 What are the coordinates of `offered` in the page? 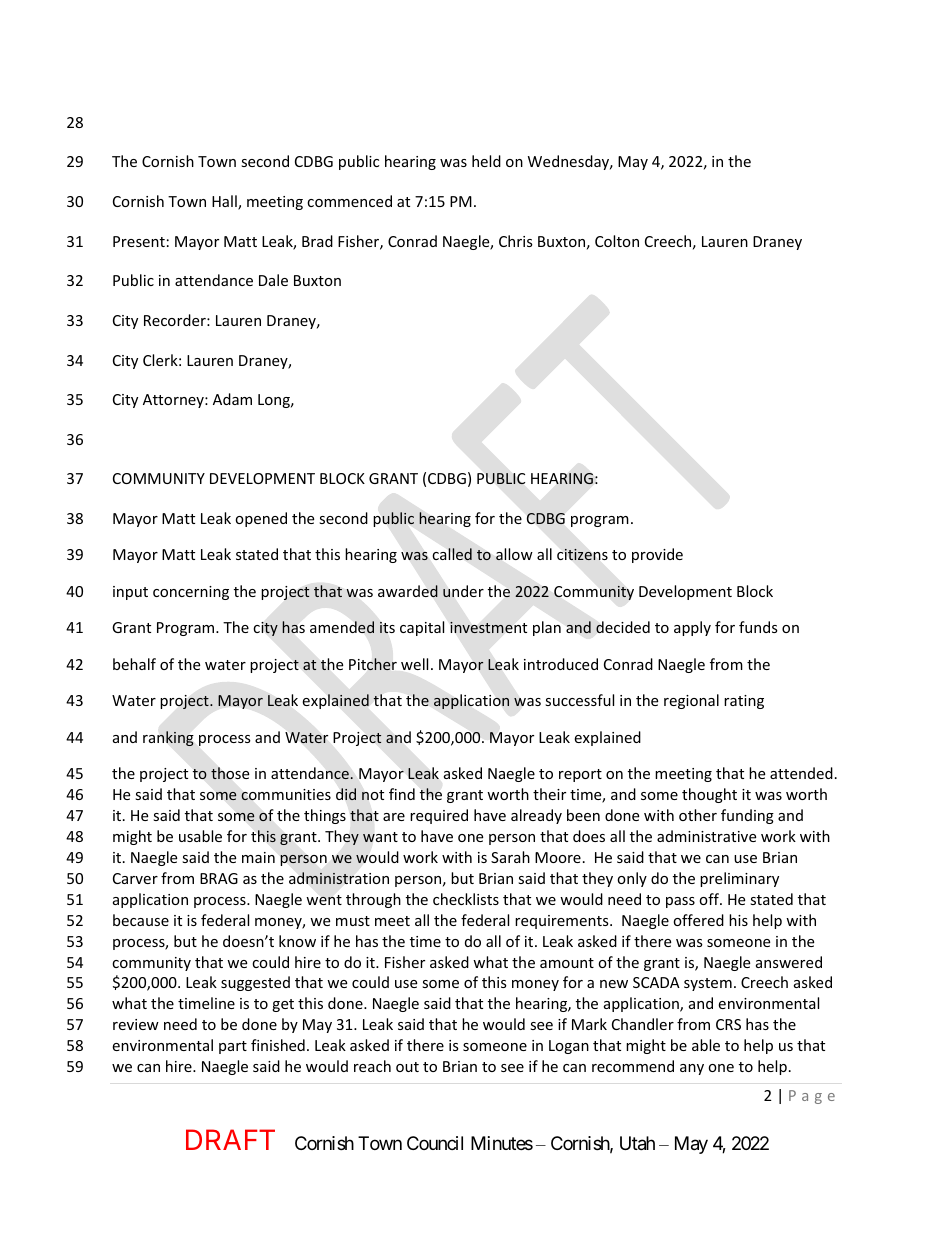 It's located at (698, 920).
